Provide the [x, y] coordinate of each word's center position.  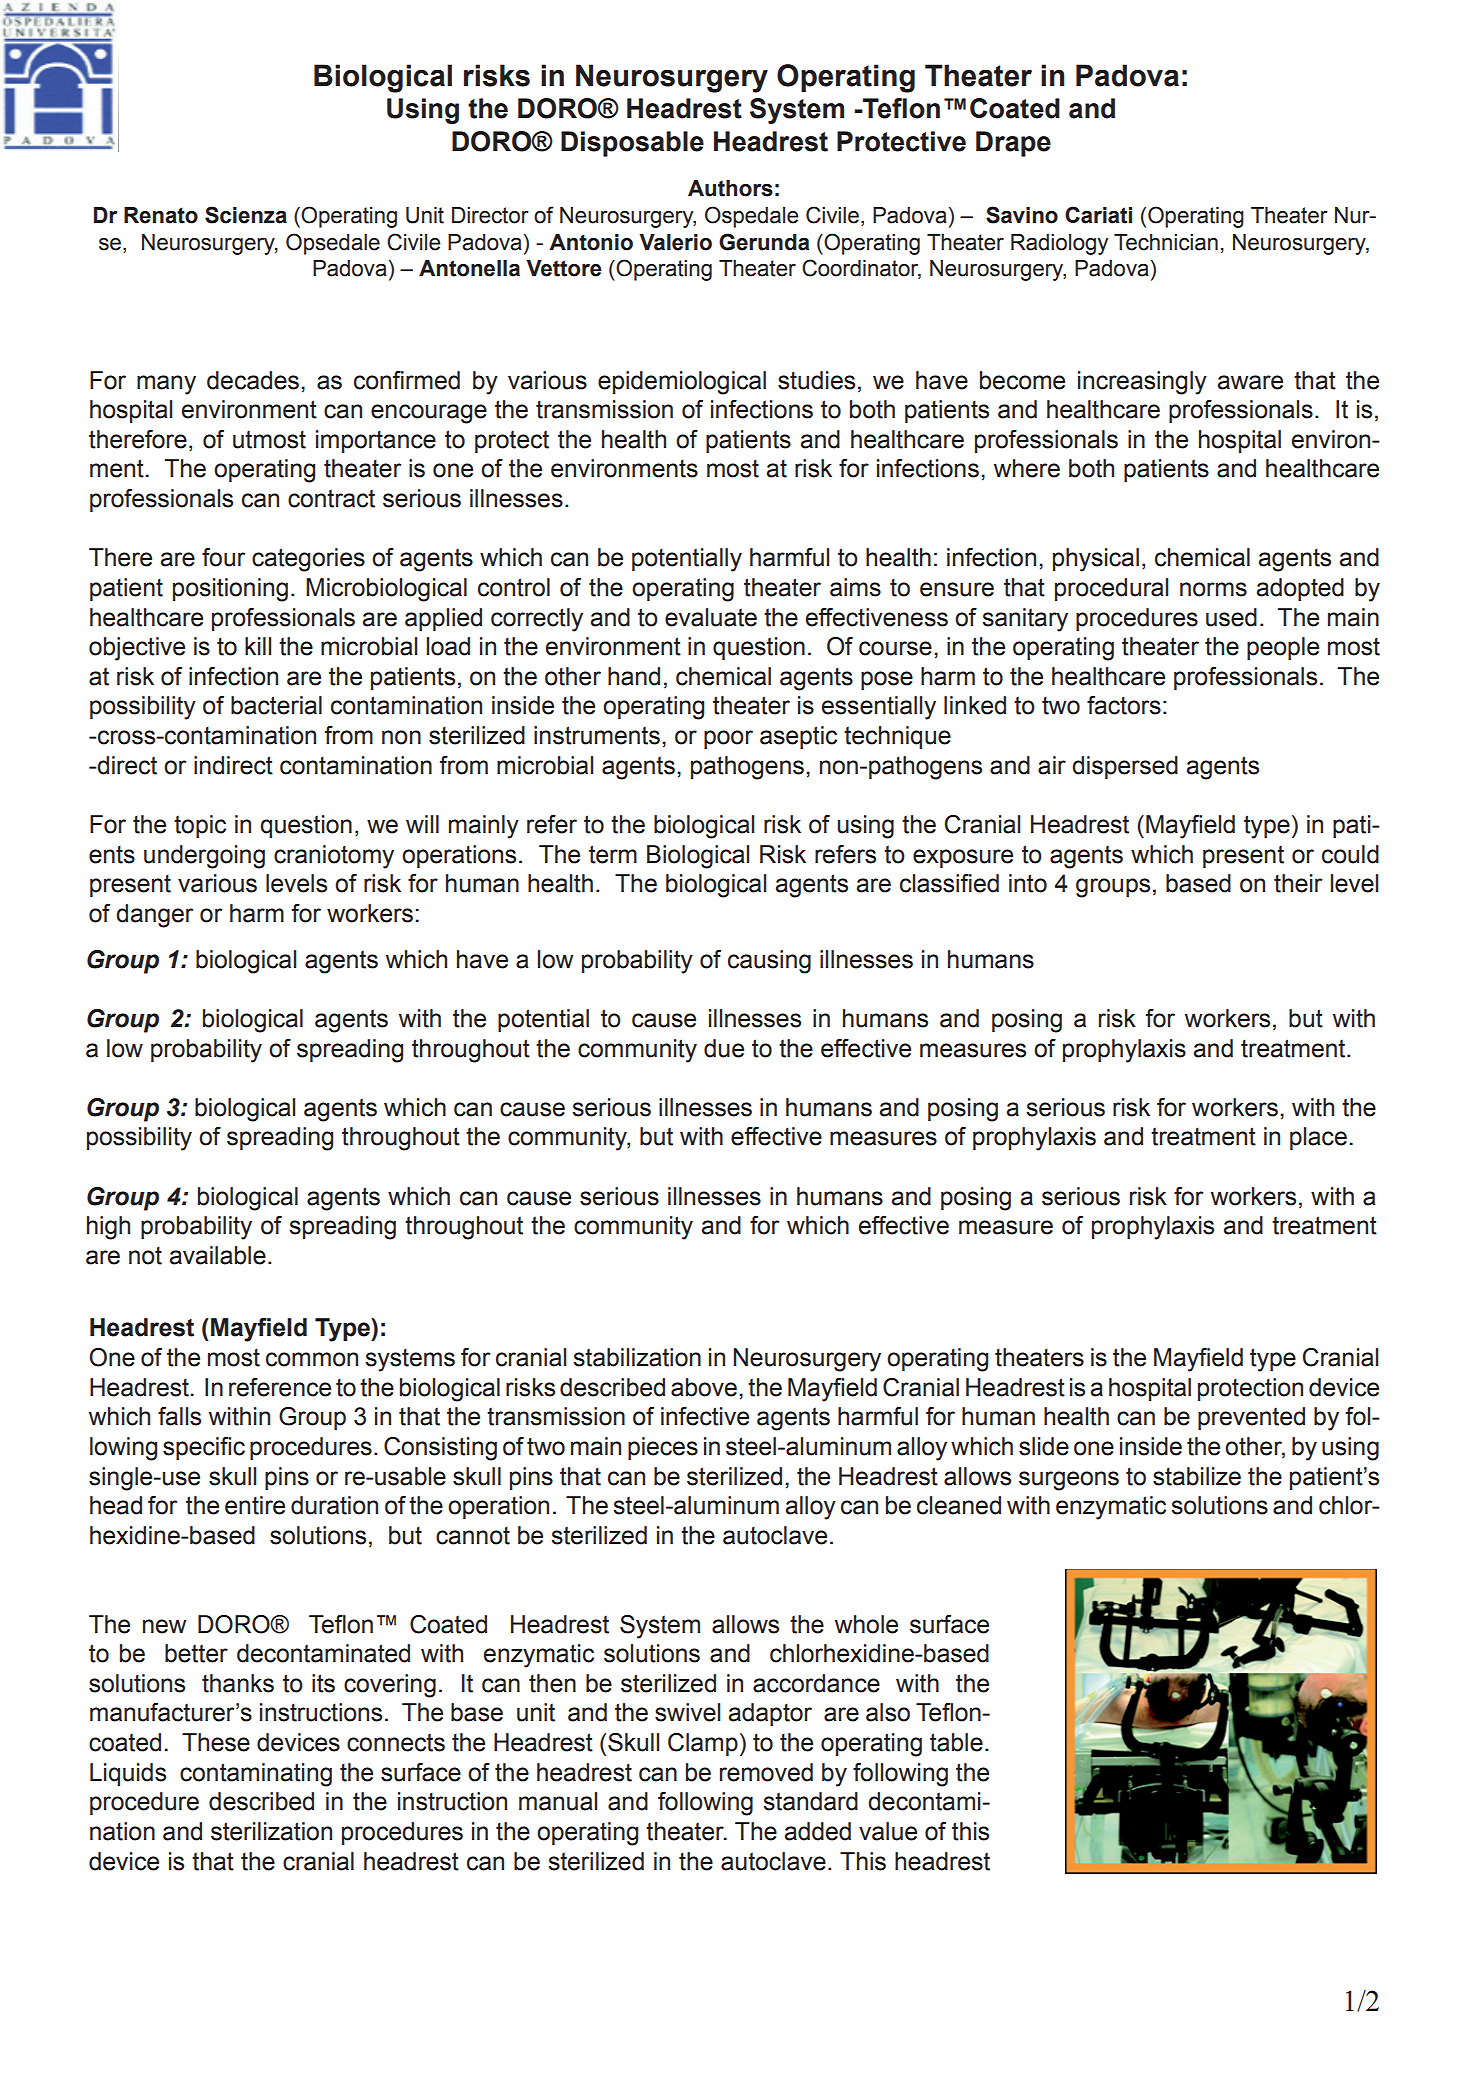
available [218, 1255]
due [724, 1048]
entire [255, 1505]
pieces [663, 1448]
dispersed [1125, 767]
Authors [730, 188]
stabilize [1197, 1476]
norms [1213, 589]
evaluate [711, 617]
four [223, 557]
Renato [161, 215]
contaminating [256, 1775]
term [613, 854]
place [1318, 1138]
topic [200, 826]
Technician [1166, 242]
